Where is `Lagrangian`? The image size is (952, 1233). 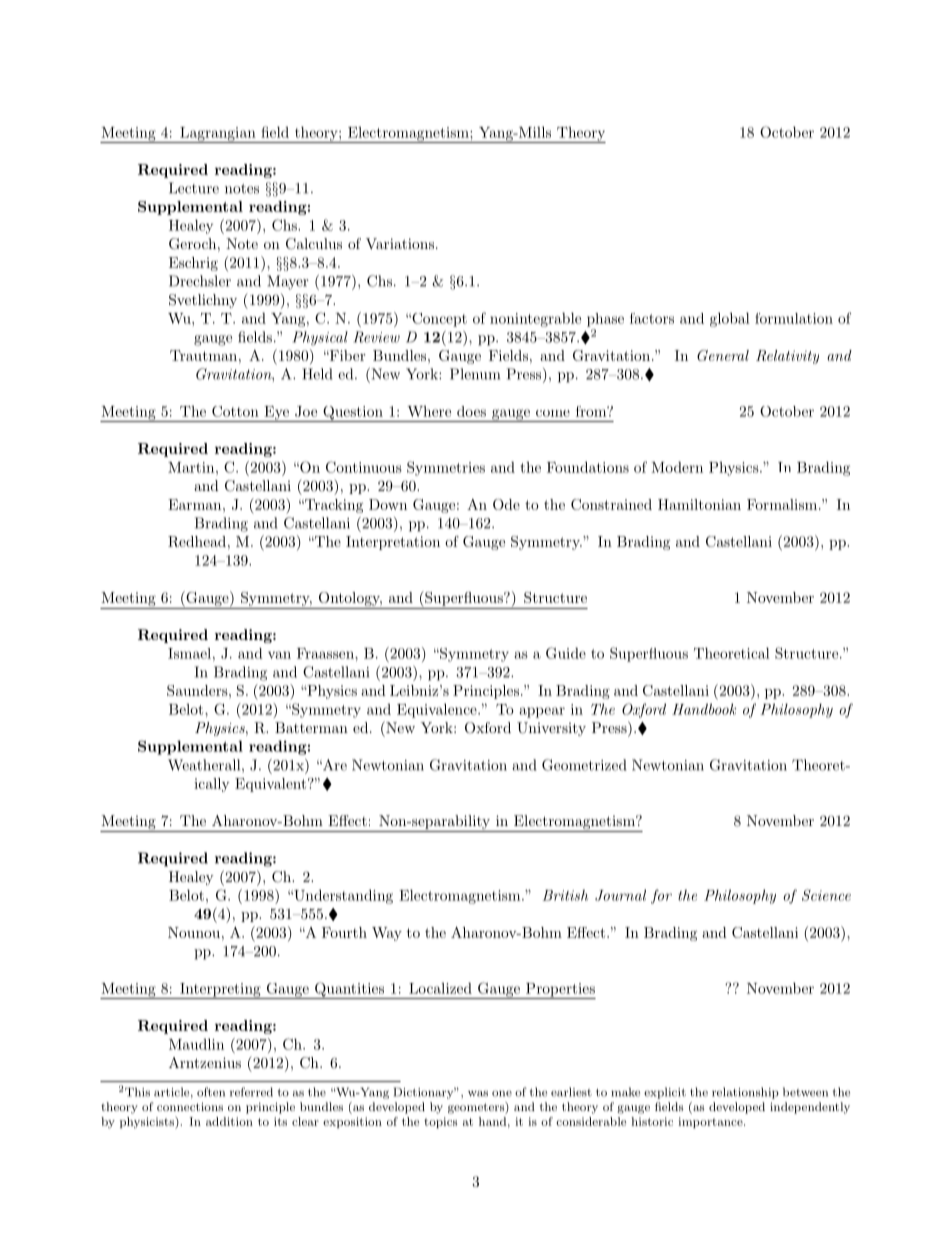 Lagrangian is located at coordinates (218, 135).
